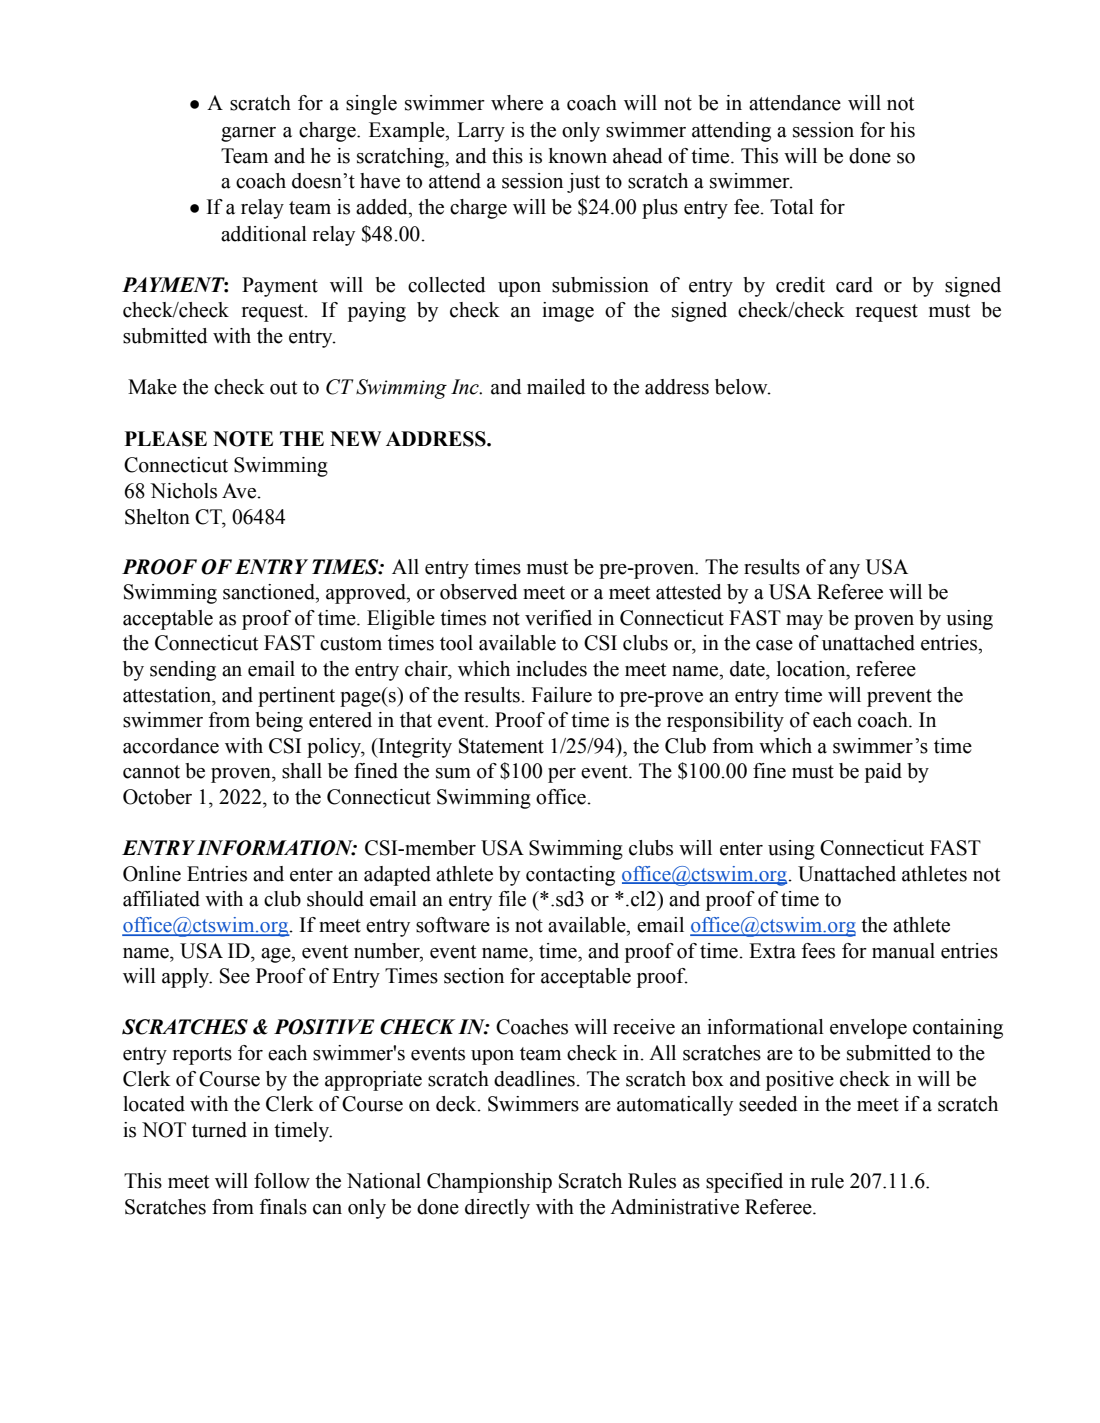  What do you see at coordinates (742, 387) in the image?
I see `below` at bounding box center [742, 387].
